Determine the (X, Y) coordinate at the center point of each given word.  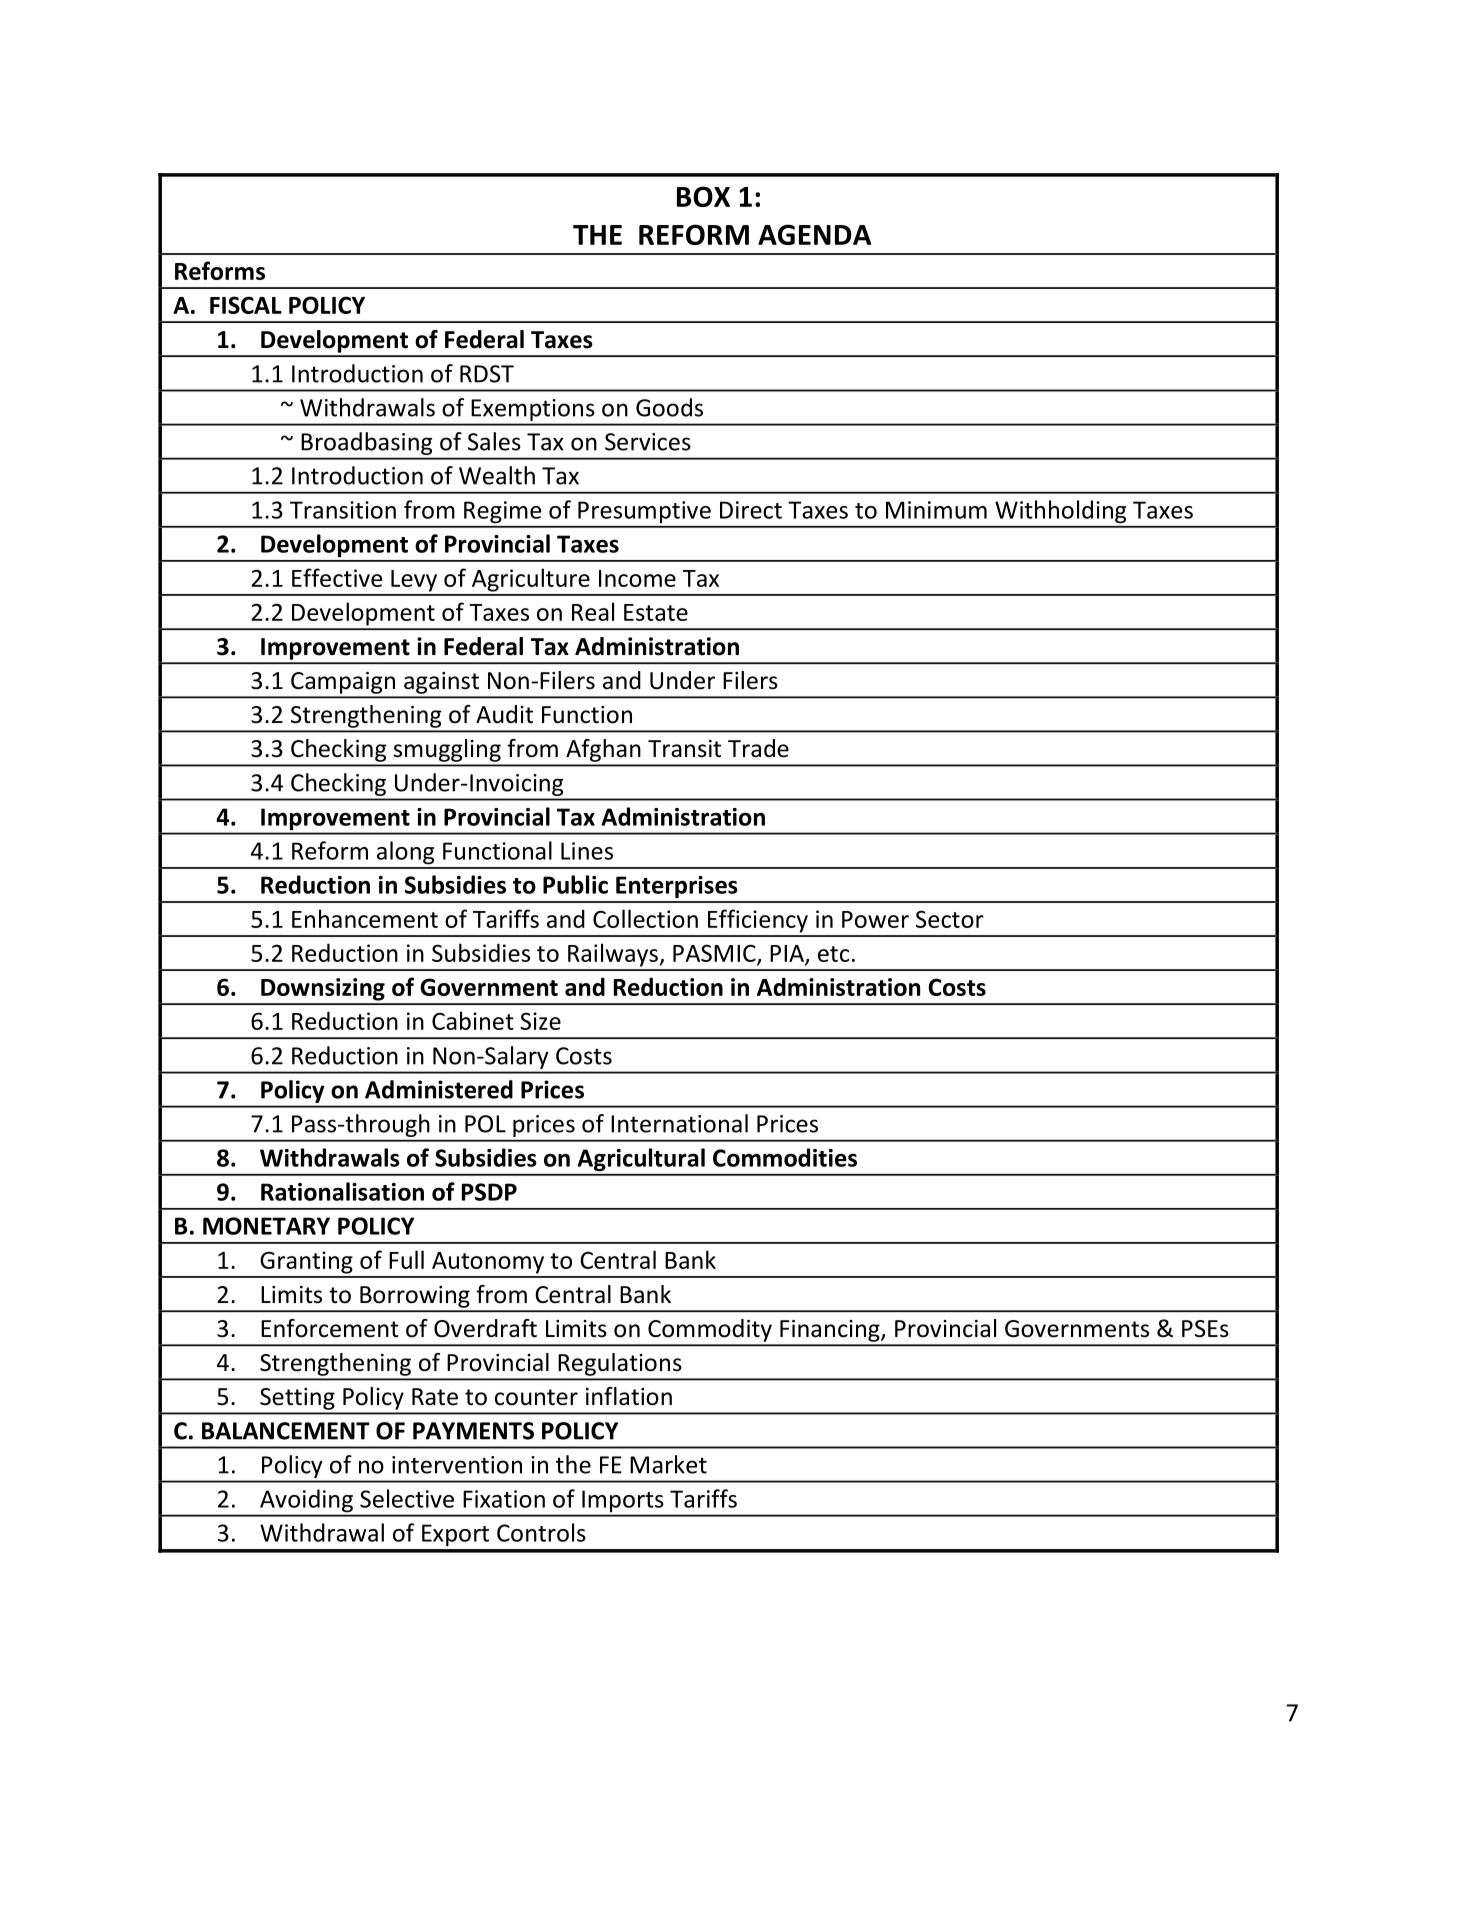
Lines (587, 851)
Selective (407, 1498)
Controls (541, 1532)
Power (875, 919)
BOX (703, 196)
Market (668, 1464)
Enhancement (365, 918)
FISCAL (246, 305)
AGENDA (814, 234)
